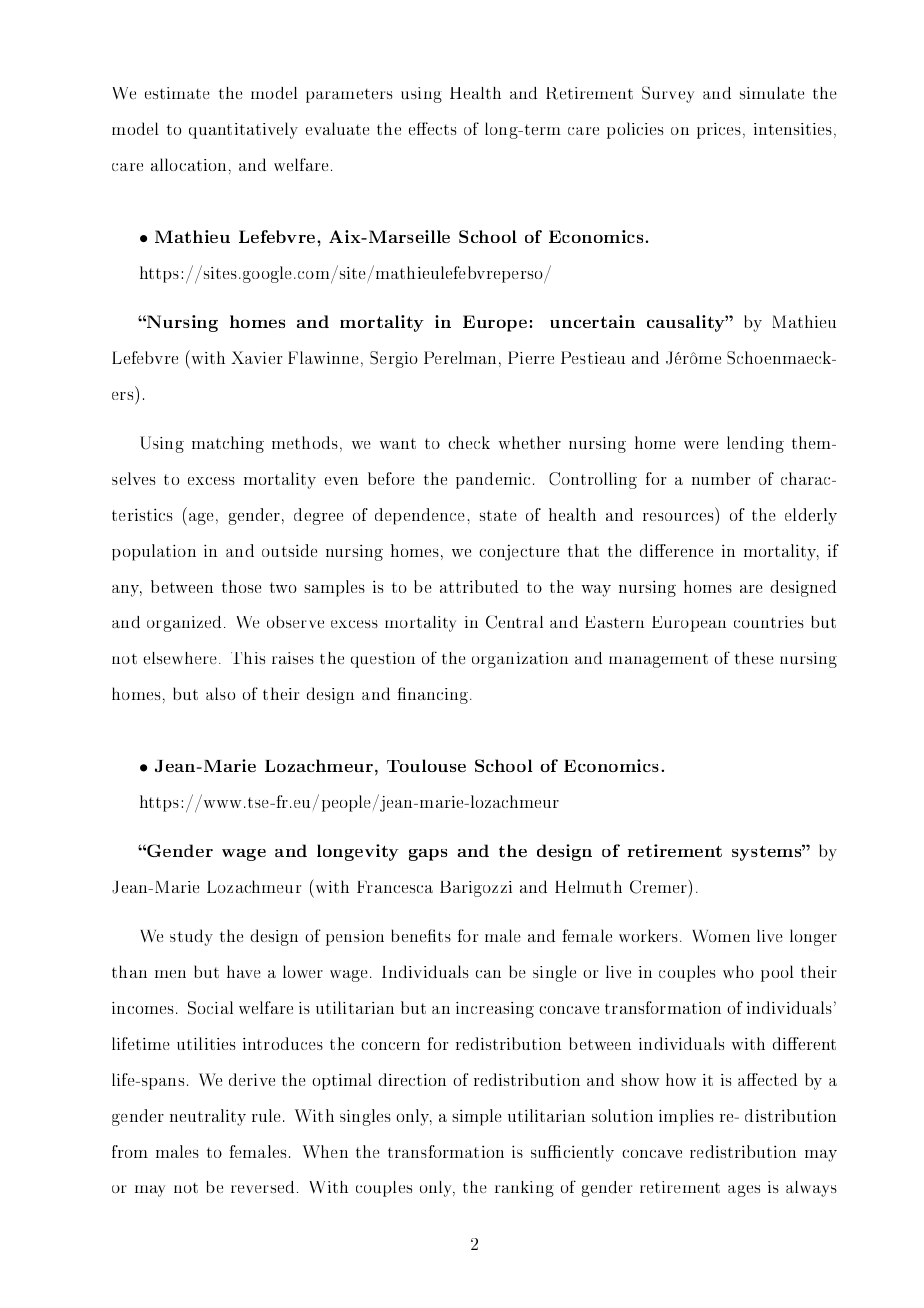  I want to click on neutrality, so click(208, 1117).
